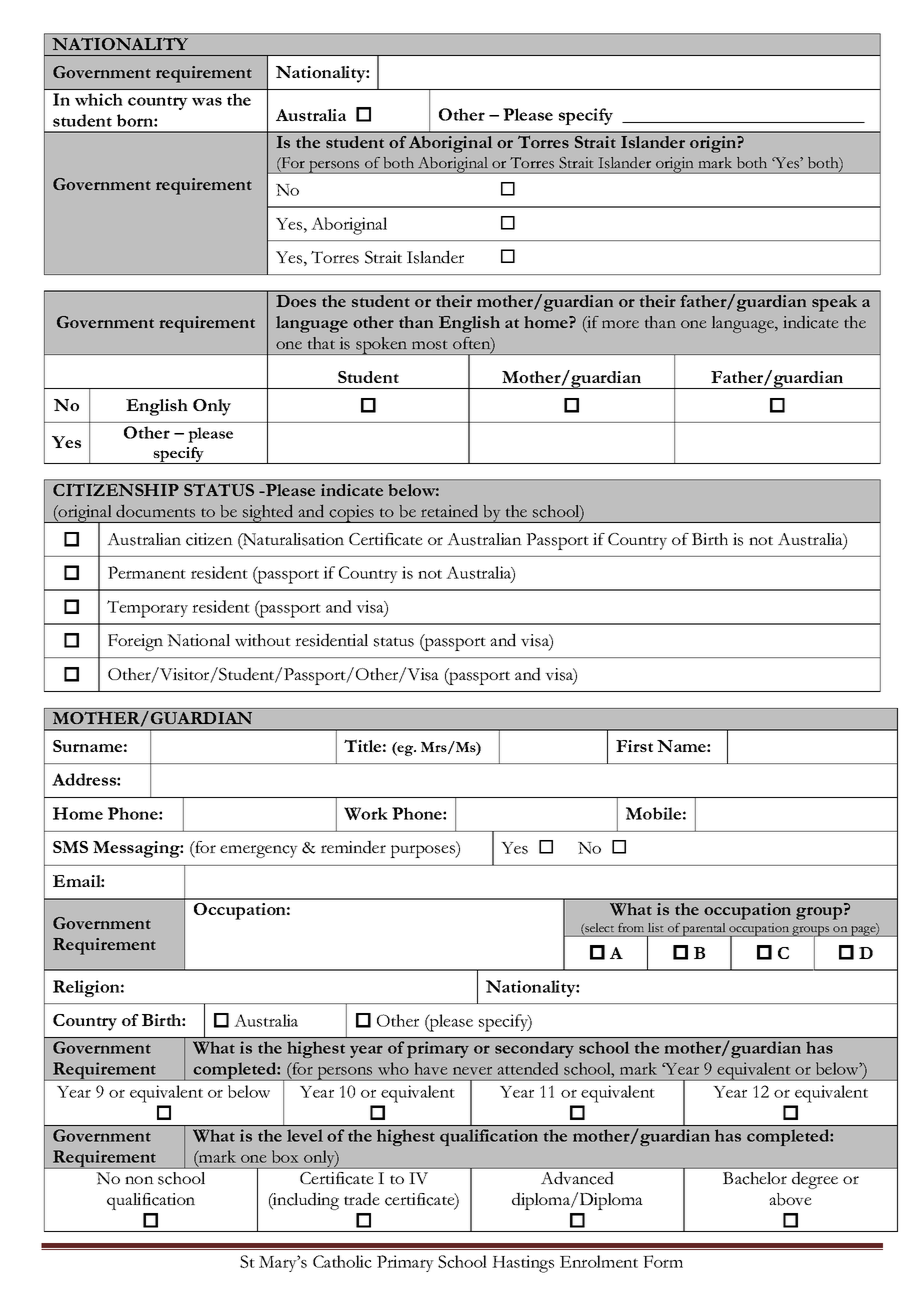  I want to click on most, so click(429, 345).
